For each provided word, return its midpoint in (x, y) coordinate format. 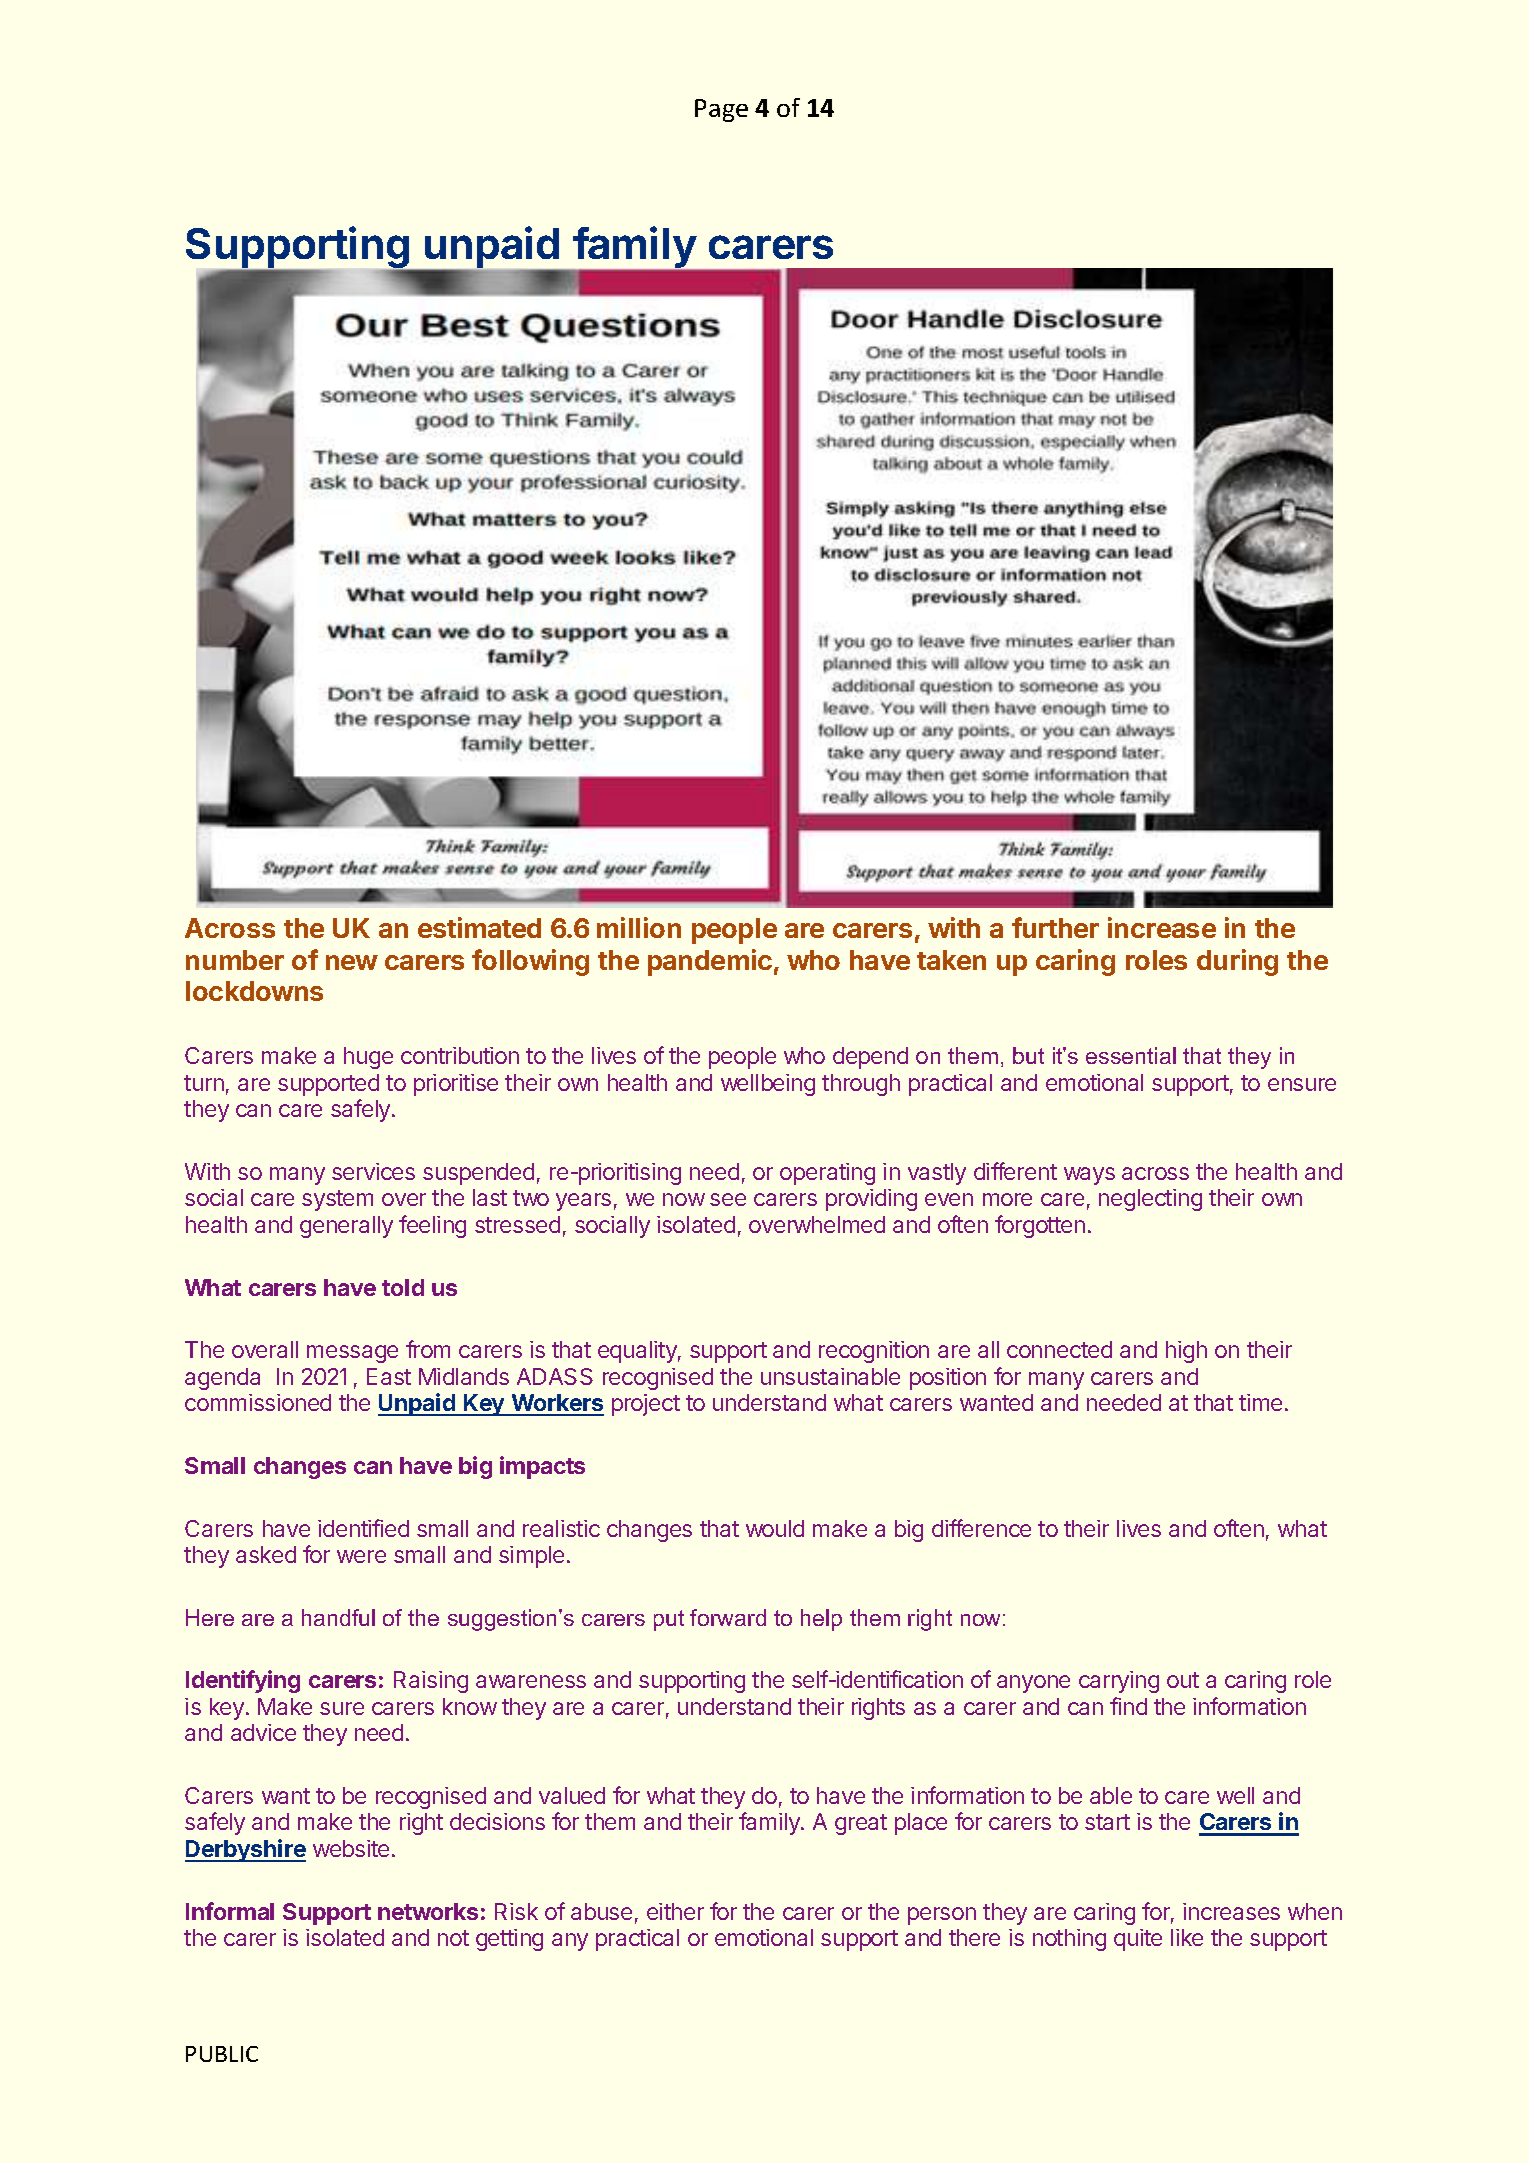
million (639, 927)
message (352, 1354)
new (352, 962)
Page (721, 110)
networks (428, 1911)
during (1237, 962)
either (675, 1911)
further (1055, 927)
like (1187, 1937)
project (646, 1405)
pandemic (710, 962)
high (1186, 1352)
